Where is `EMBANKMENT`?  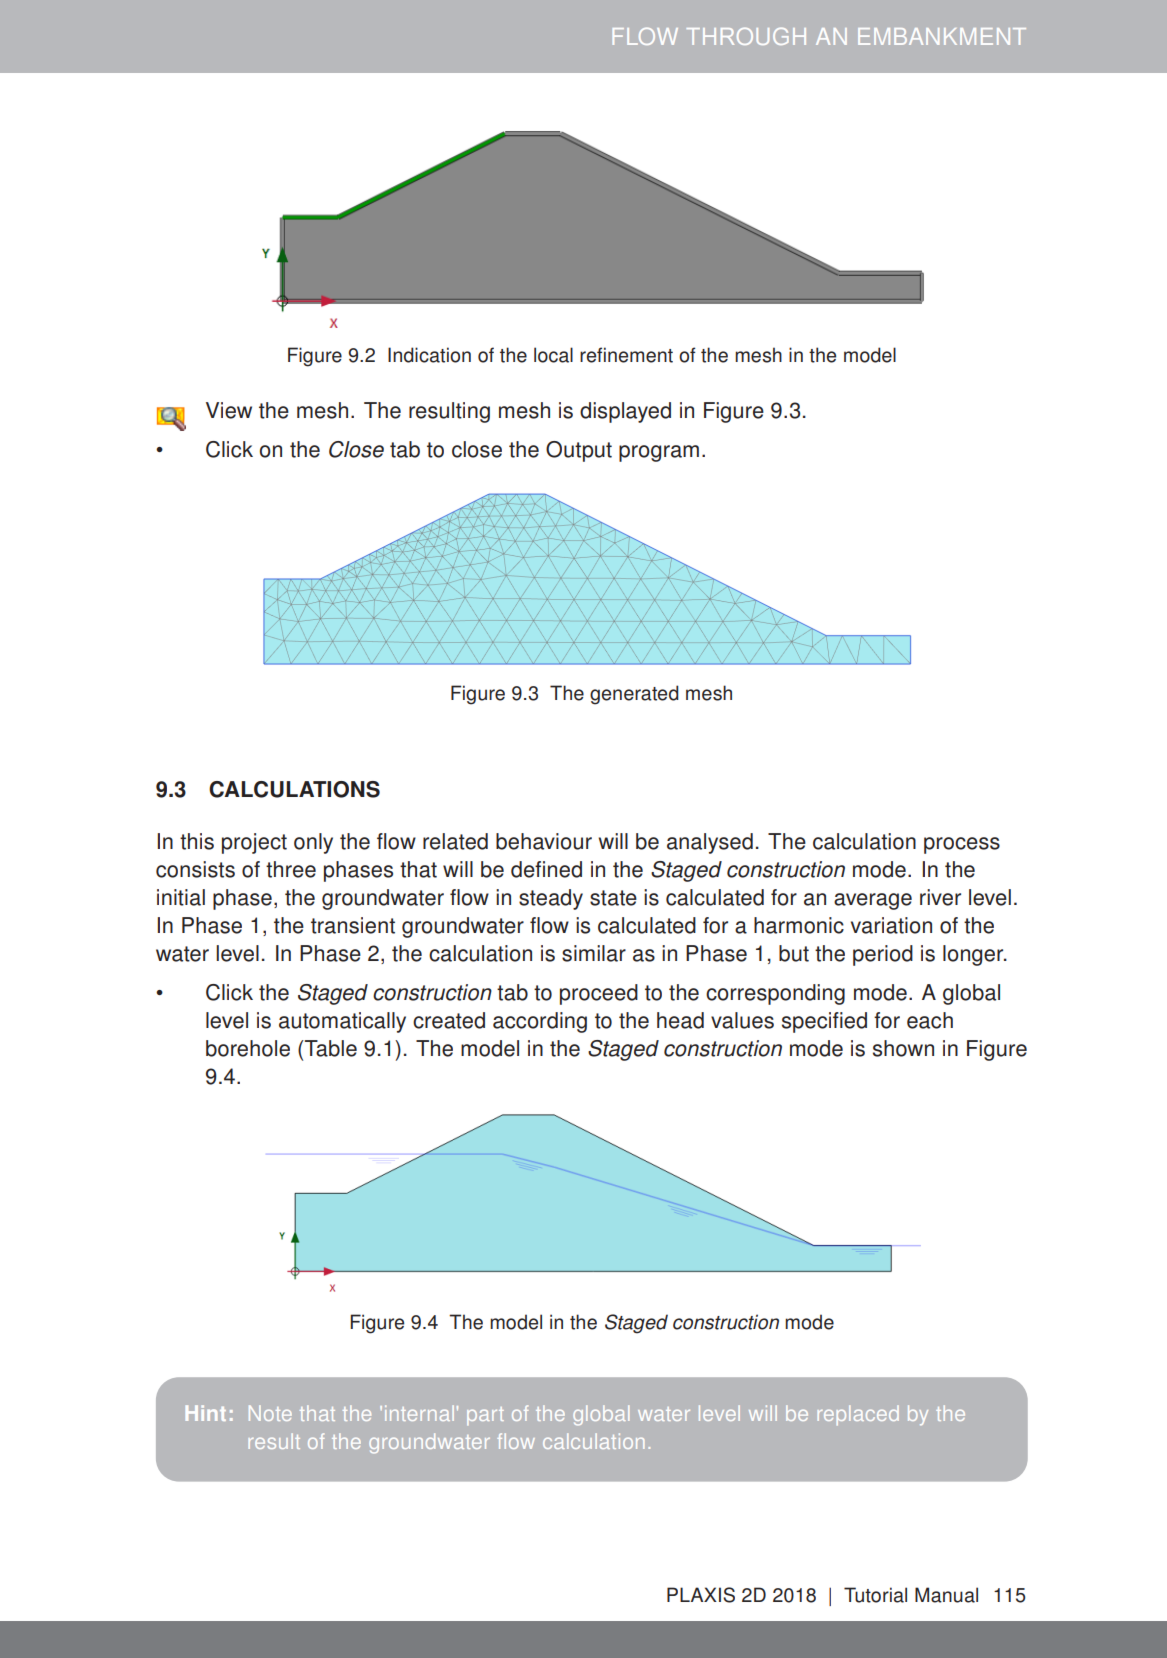 EMBANKMENT is located at coordinates (942, 36).
